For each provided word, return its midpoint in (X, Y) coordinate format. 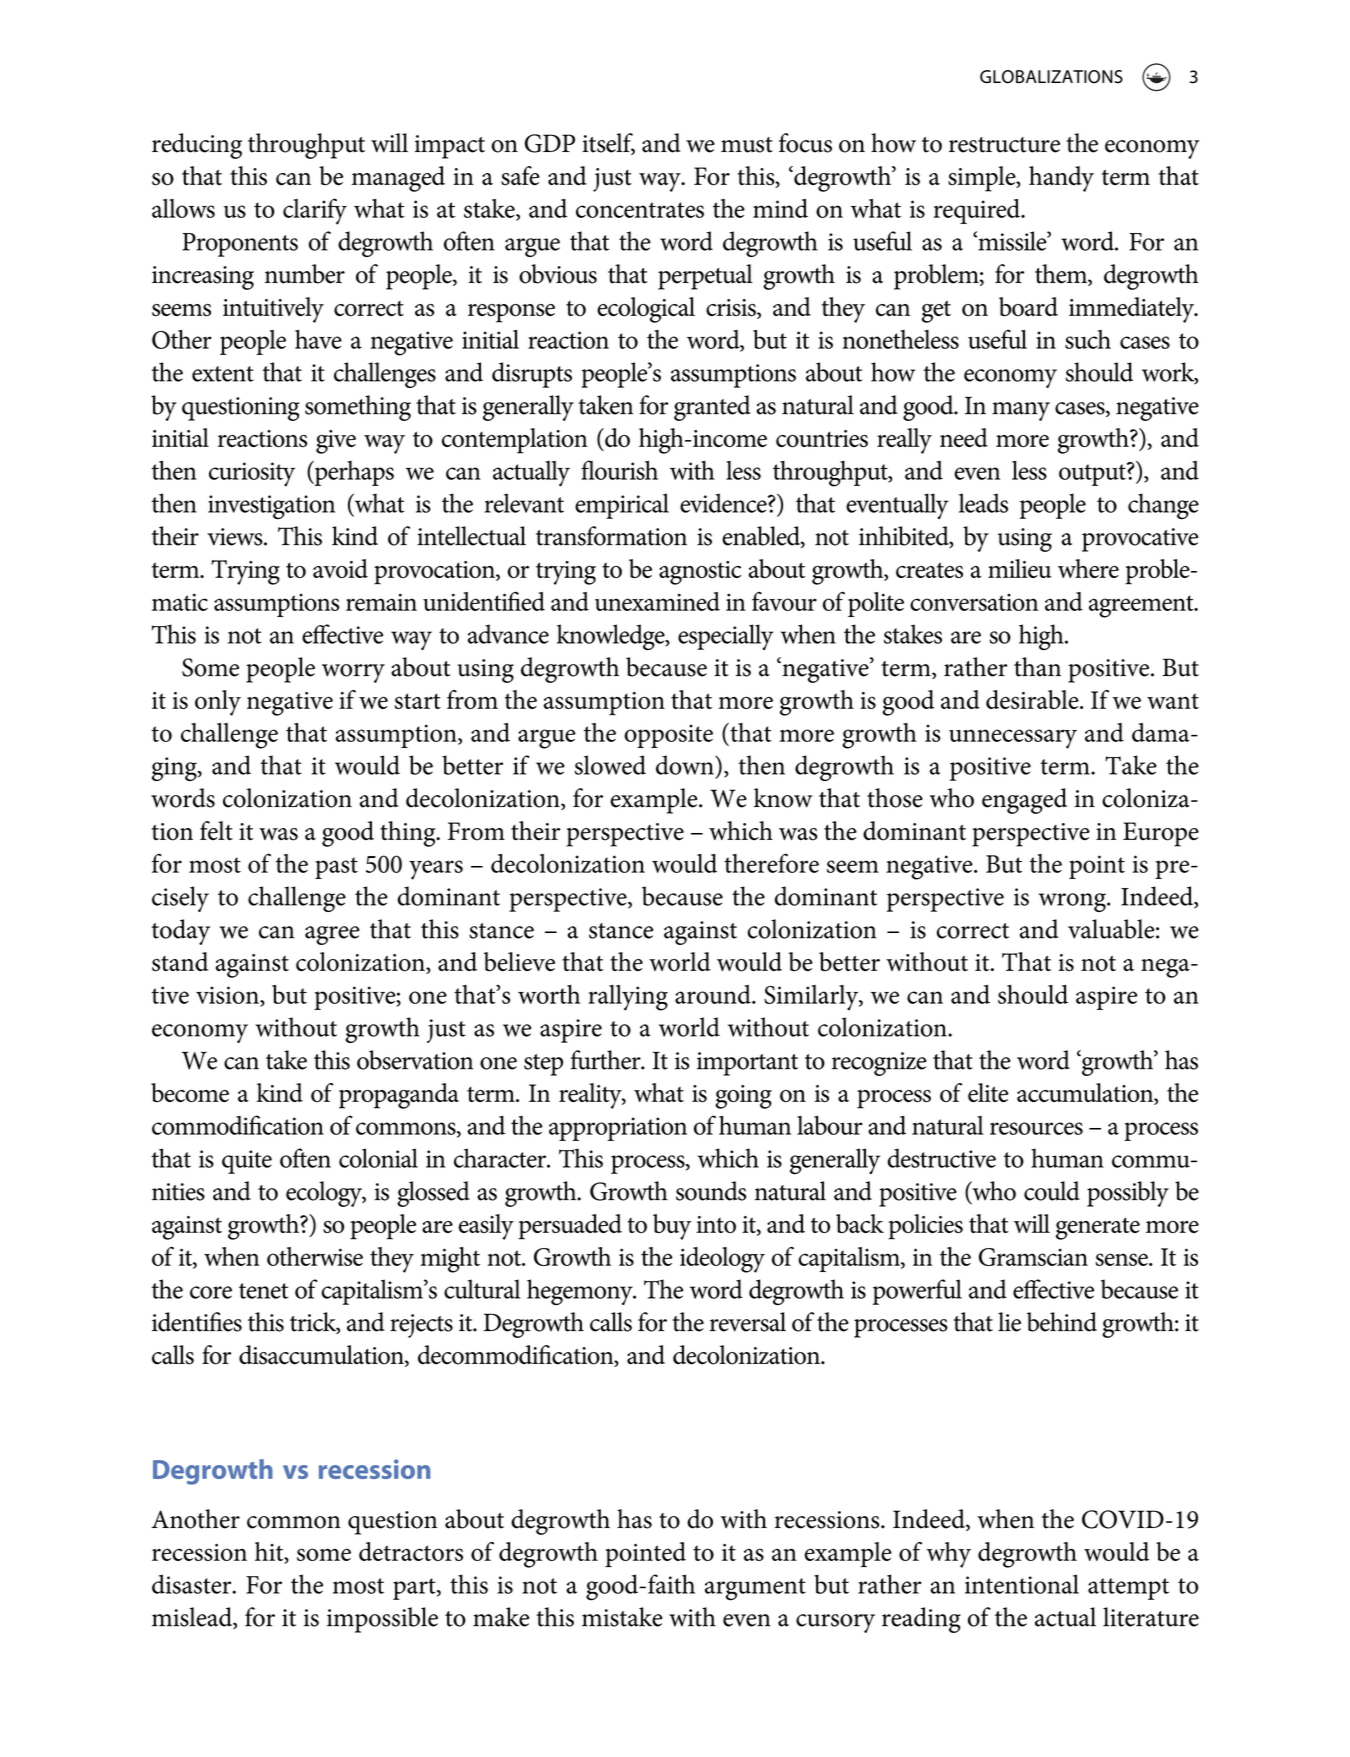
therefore (771, 863)
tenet (263, 1291)
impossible (382, 1620)
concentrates (640, 210)
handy (1061, 179)
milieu (1019, 568)
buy (672, 1227)
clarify (315, 211)
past (336, 868)
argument (755, 1589)
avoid (340, 568)
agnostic (700, 573)
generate (1098, 1228)
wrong (1073, 902)
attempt (1128, 1589)
